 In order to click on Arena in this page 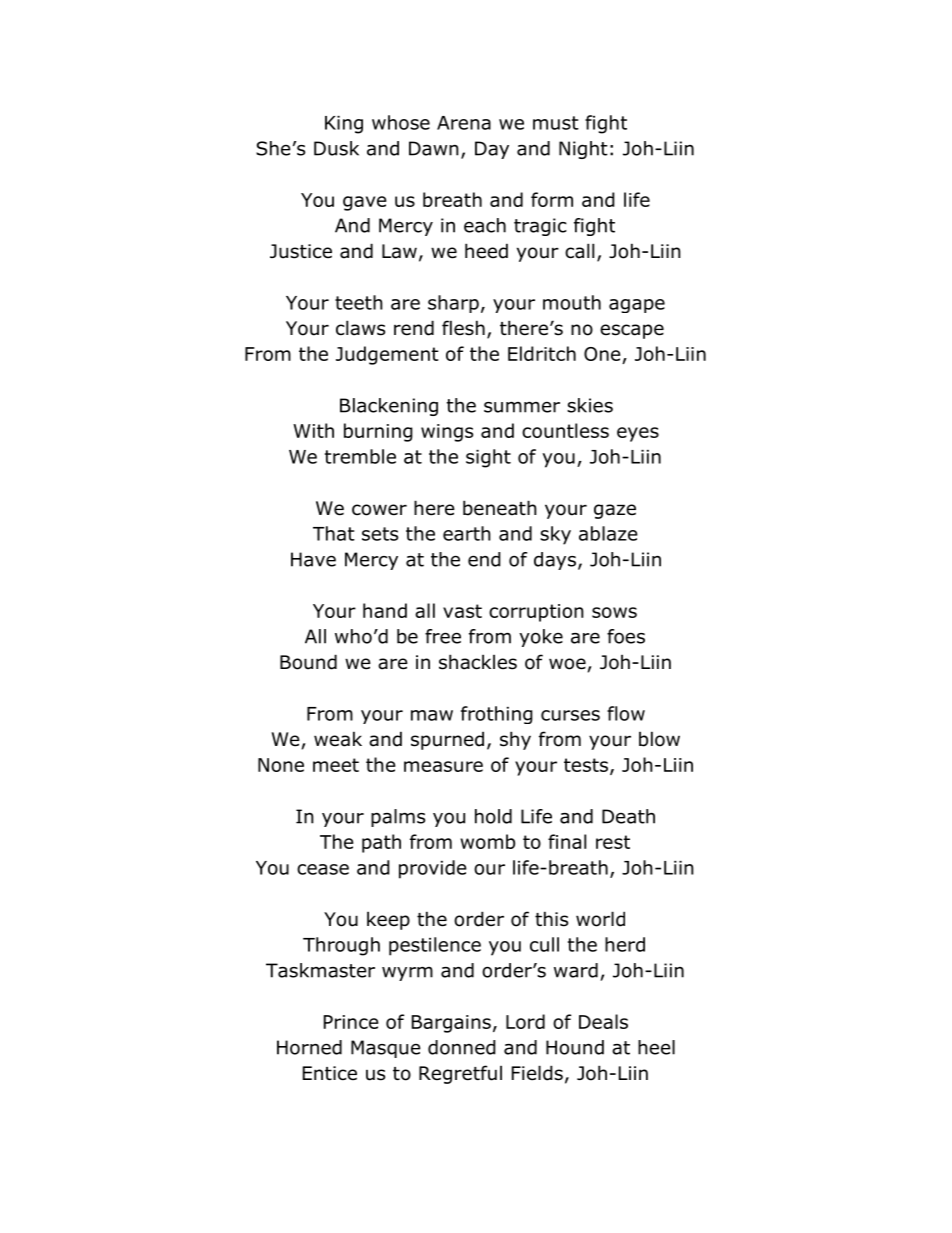, I will do `click(464, 123)`.
